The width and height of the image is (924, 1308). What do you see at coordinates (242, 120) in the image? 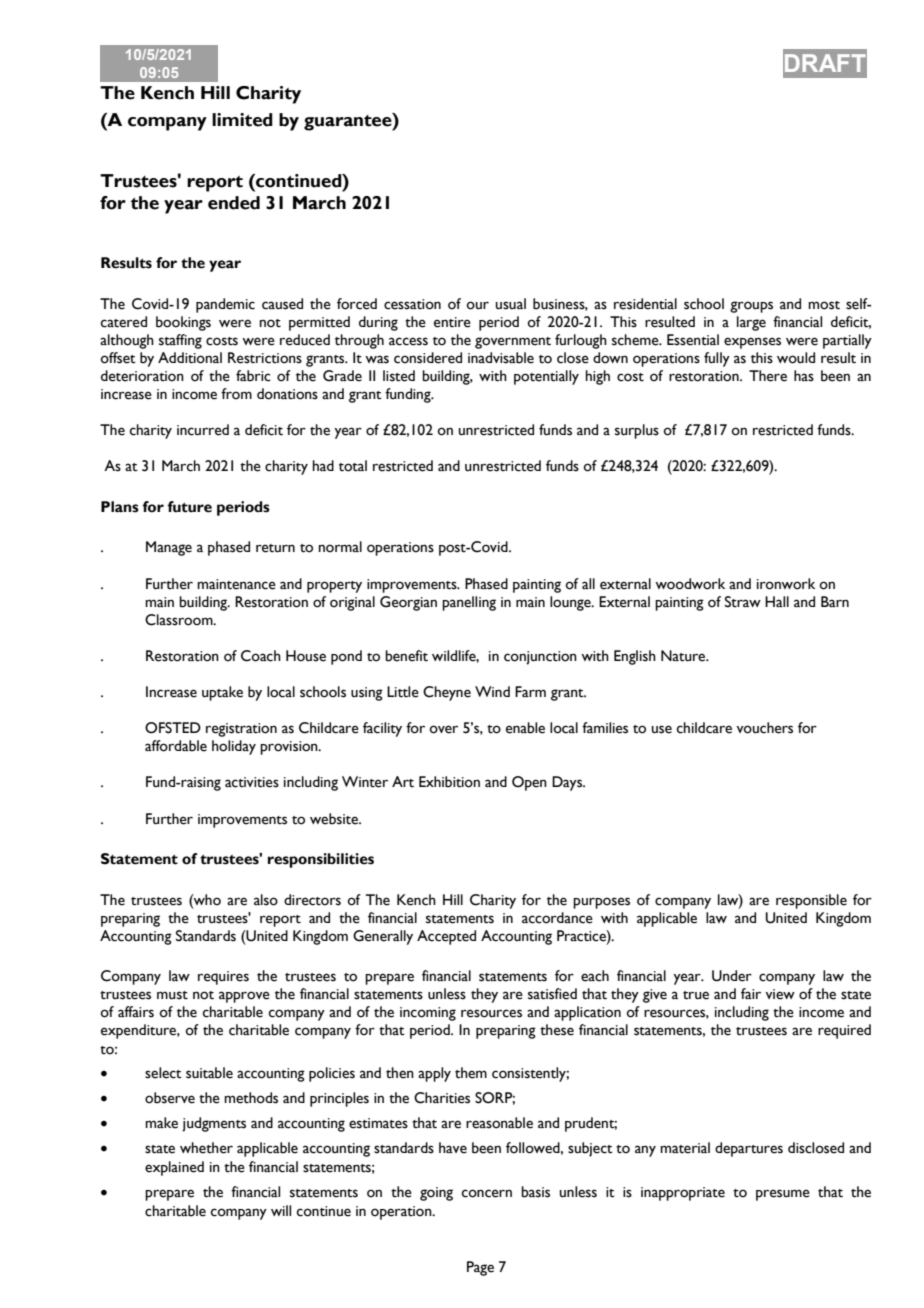
I see `limited` at bounding box center [242, 120].
